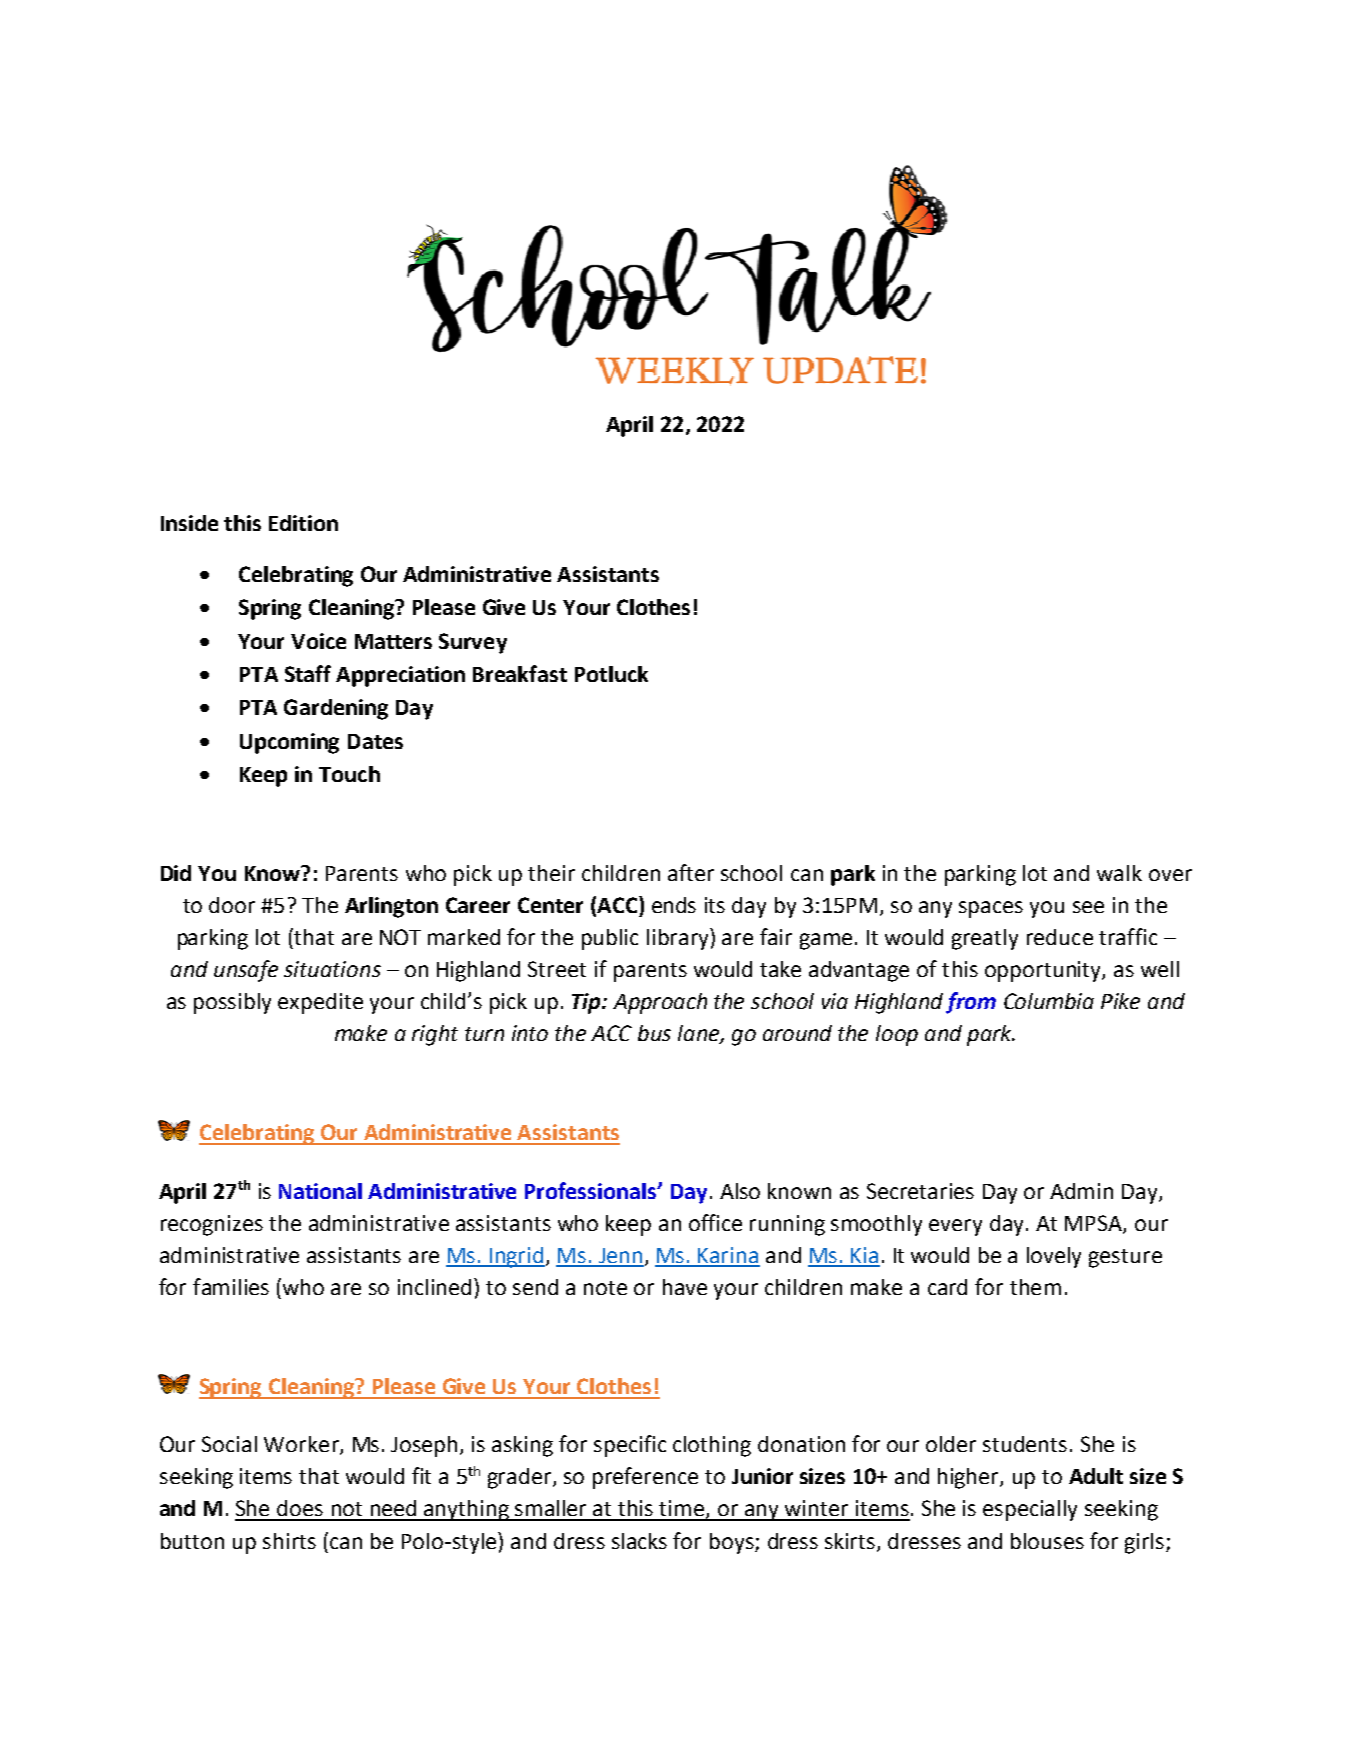 This screenshot has height=1748, width=1351. Describe the element at coordinates (320, 1191) in the screenshot. I see `National` at that location.
